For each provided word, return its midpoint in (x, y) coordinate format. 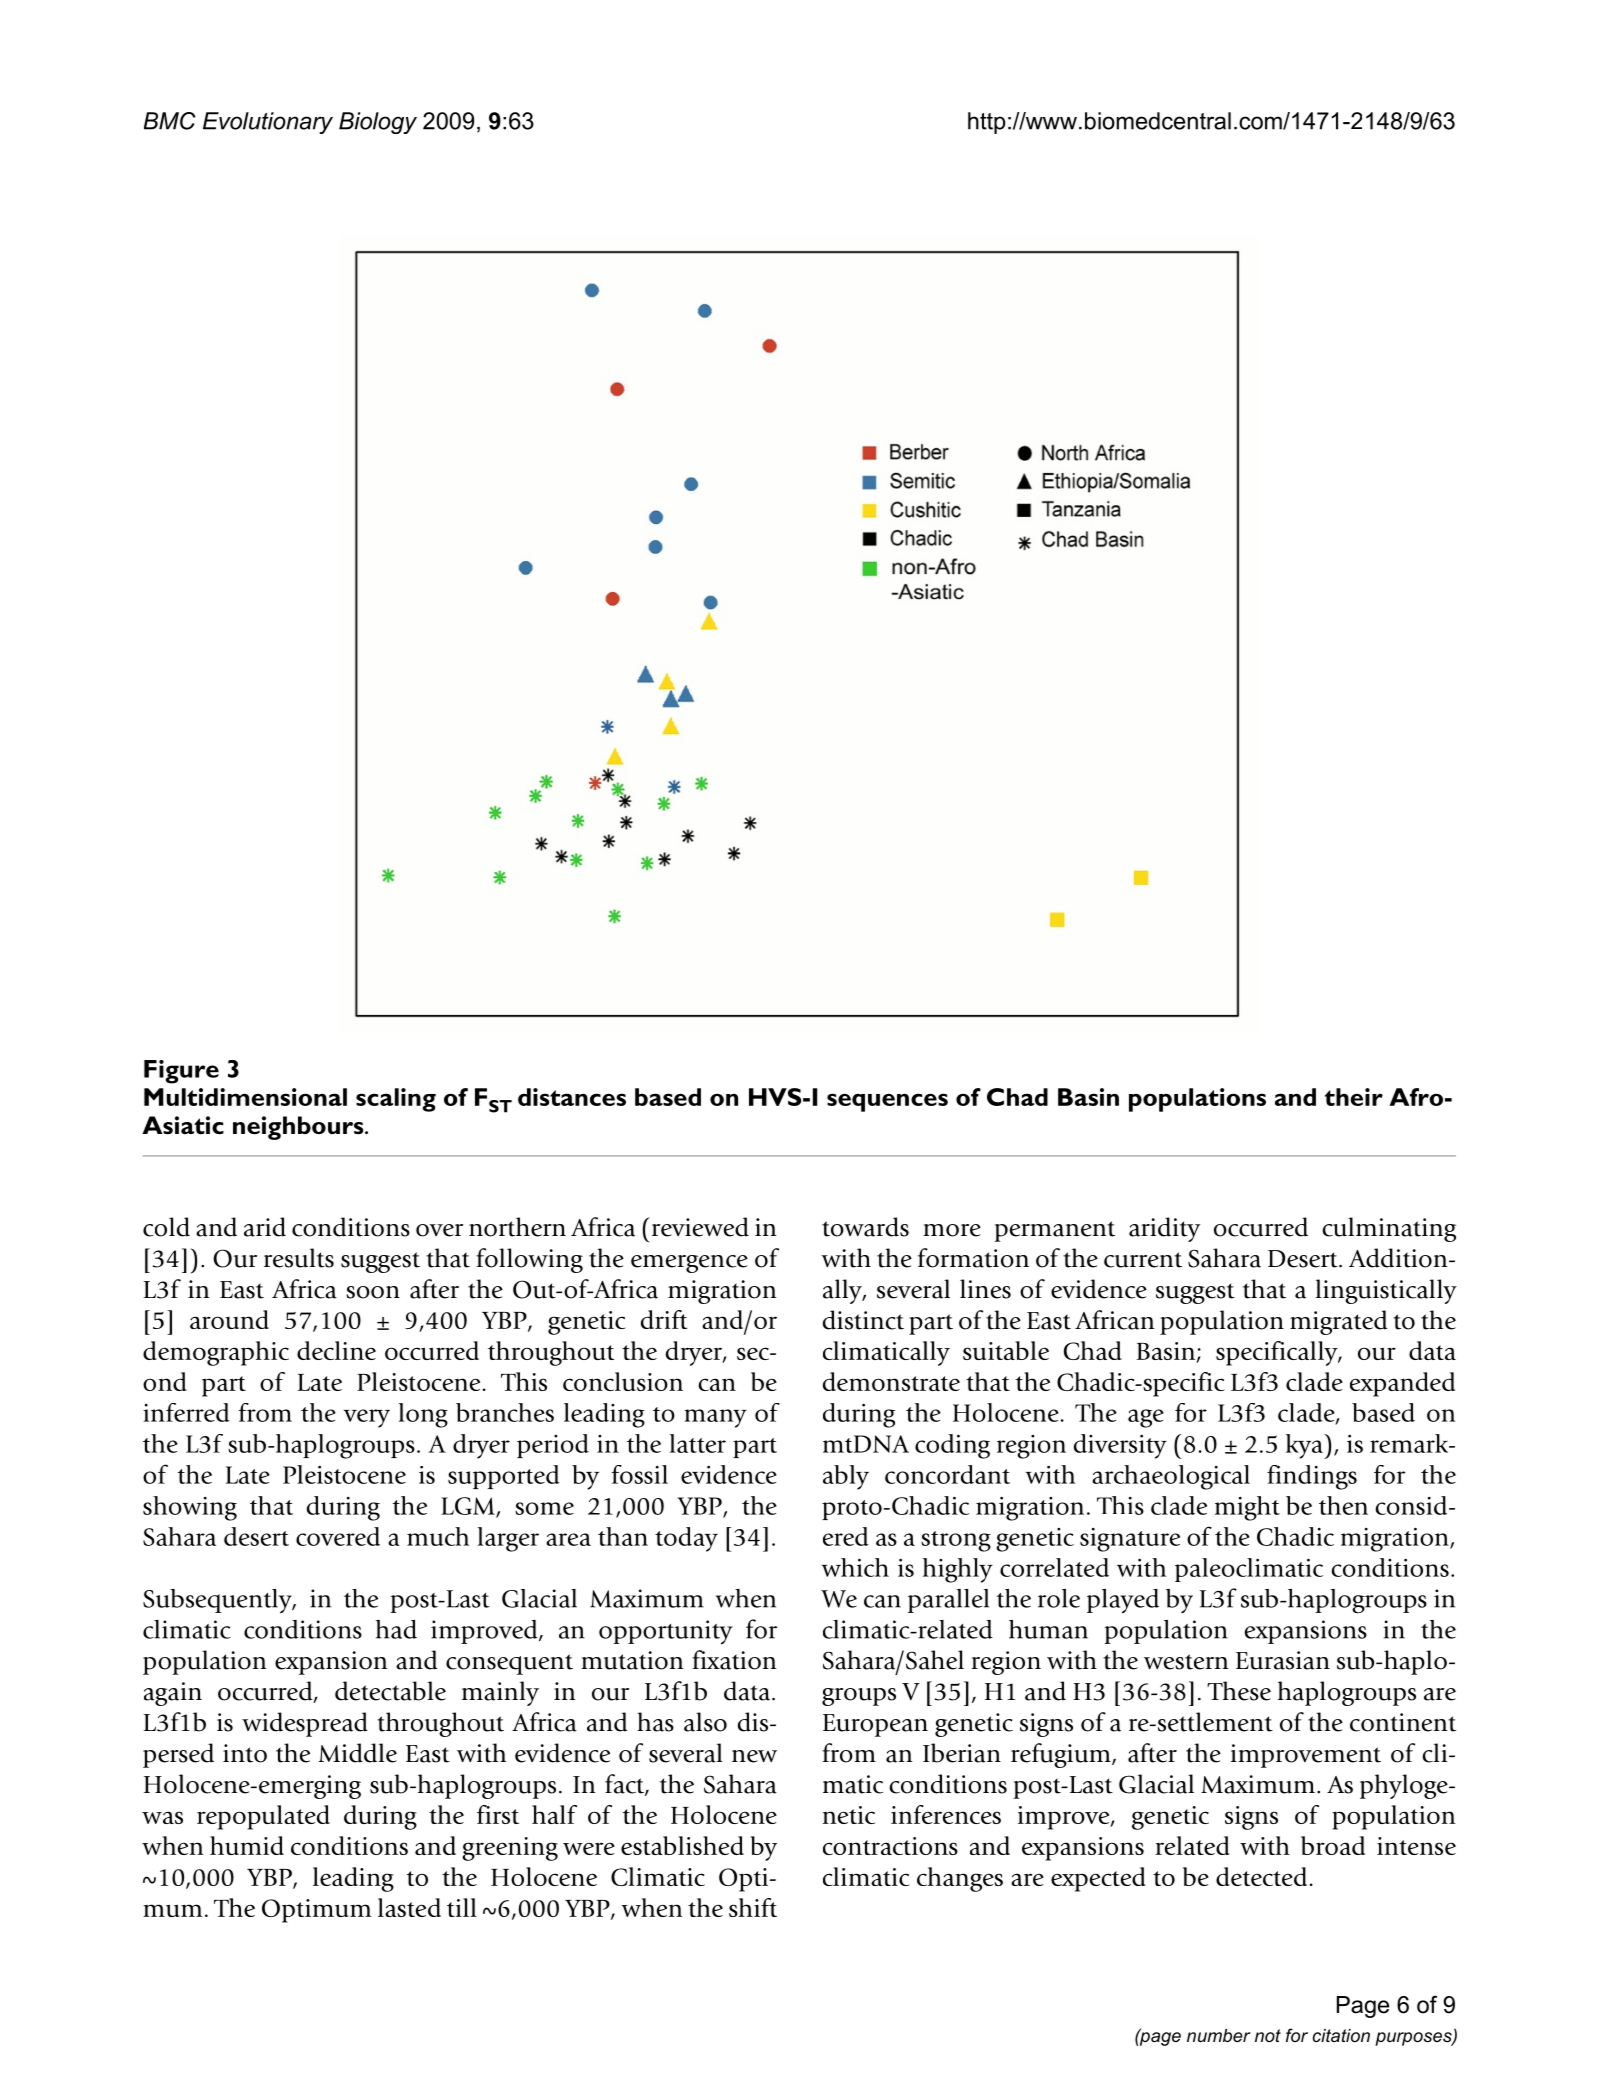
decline (336, 1350)
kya (1305, 1446)
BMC (169, 121)
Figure (181, 1072)
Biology (378, 123)
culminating (1389, 1229)
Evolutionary (268, 123)
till (462, 1907)
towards (865, 1227)
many (715, 1418)
